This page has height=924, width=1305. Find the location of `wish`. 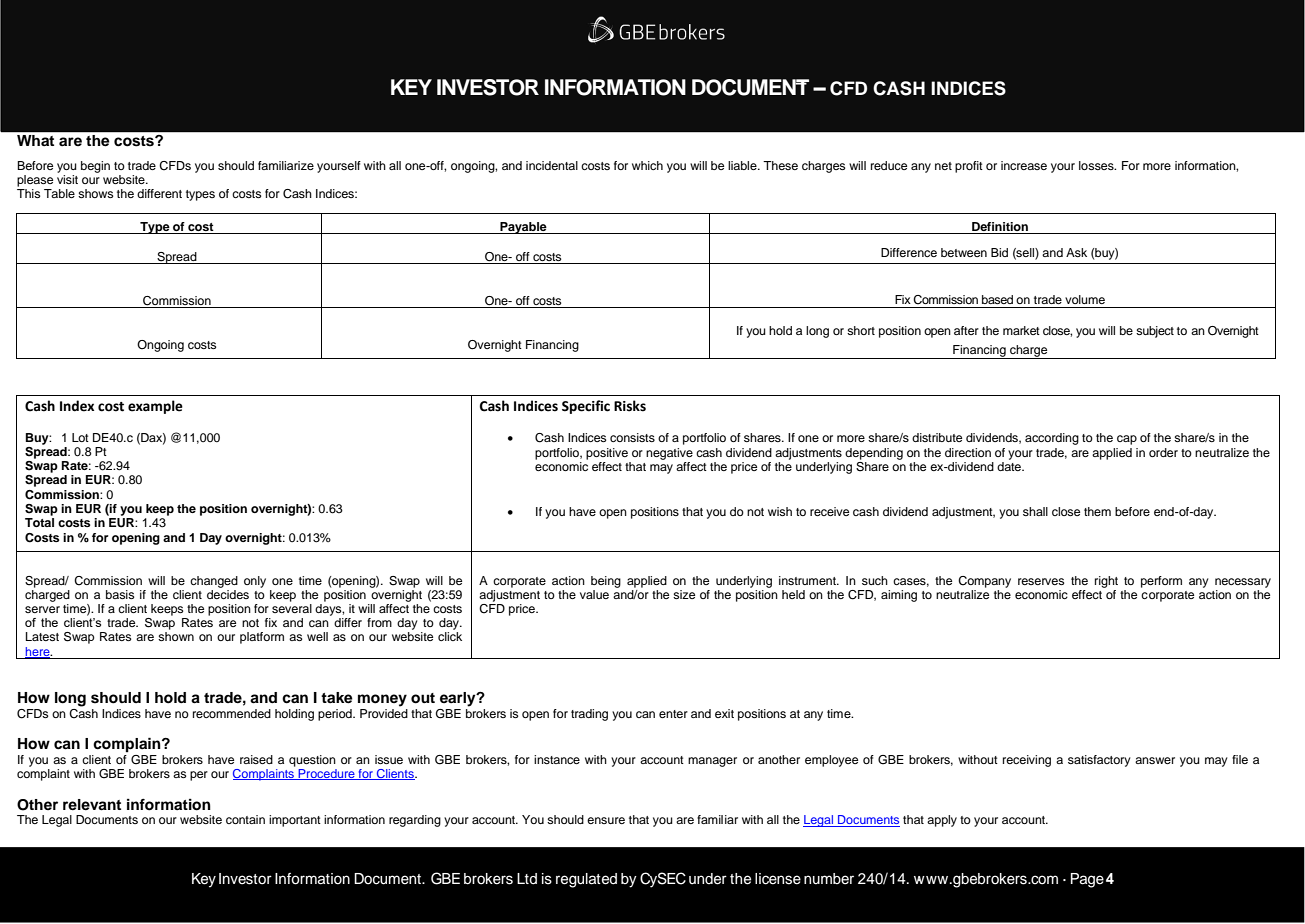

wish is located at coordinates (780, 511).
